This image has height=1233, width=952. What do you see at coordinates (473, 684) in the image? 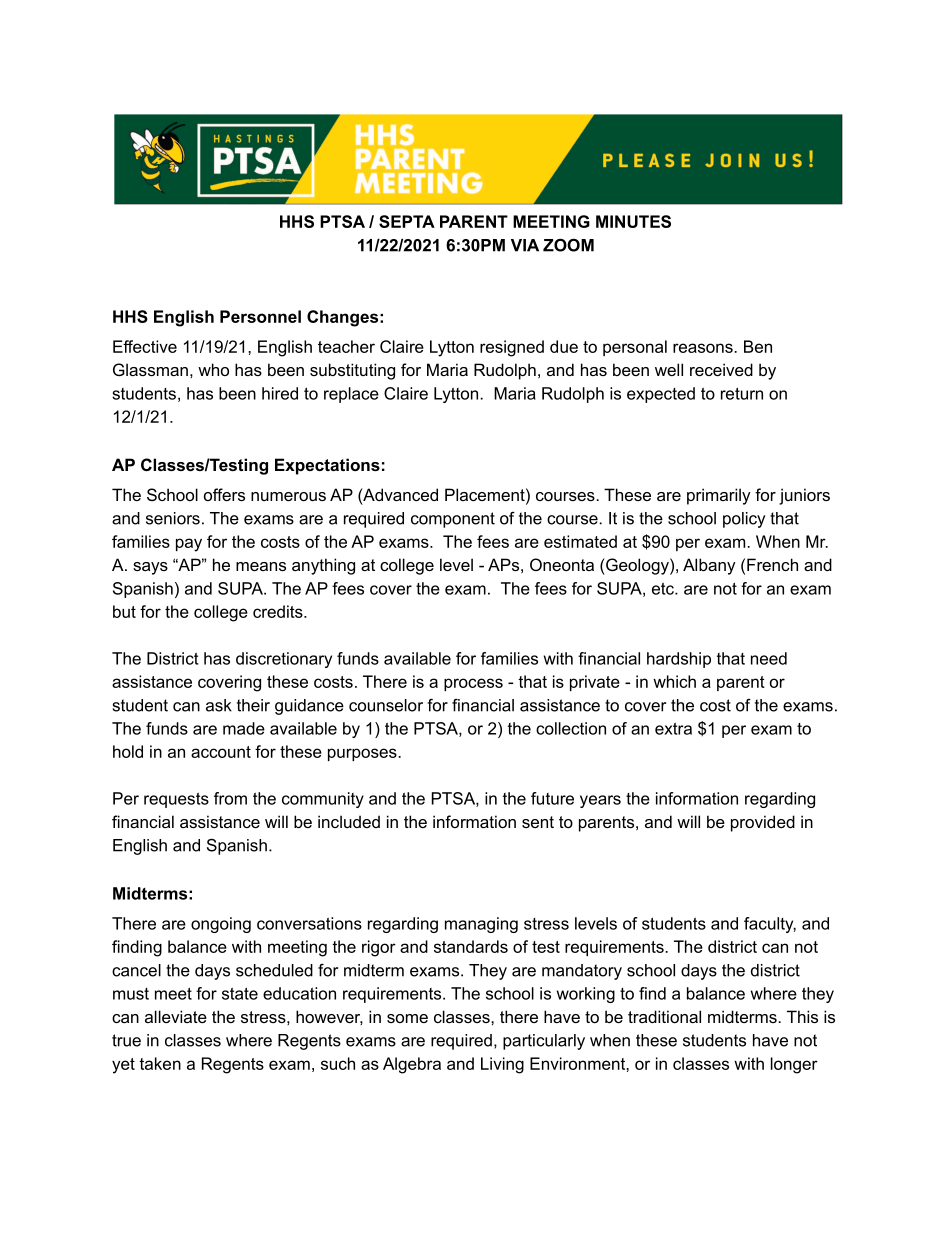
I see `process` at bounding box center [473, 684].
